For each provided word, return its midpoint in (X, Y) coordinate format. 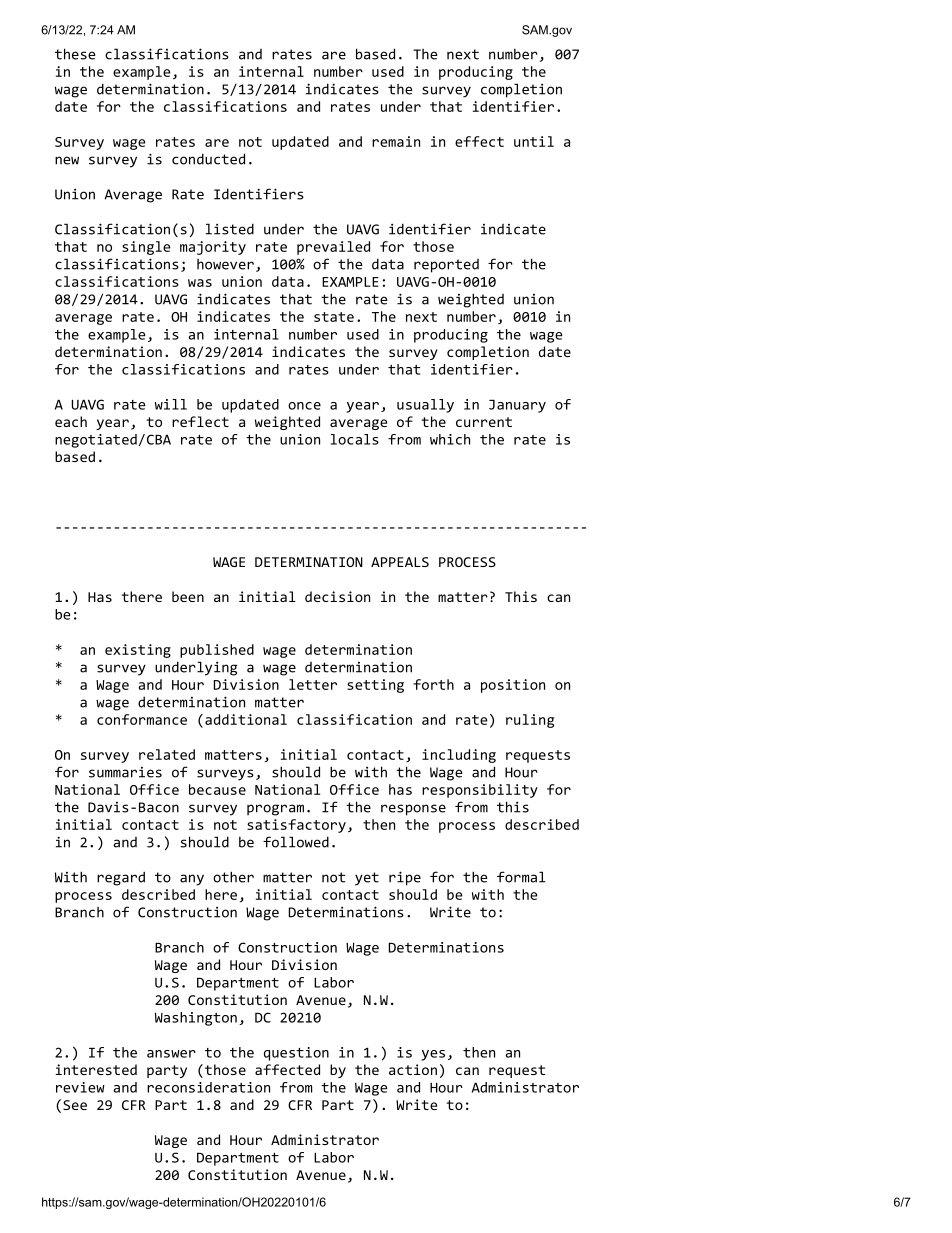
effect (479, 141)
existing (138, 651)
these (75, 54)
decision (337, 596)
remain (396, 141)
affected (287, 1069)
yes (433, 1055)
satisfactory (296, 826)
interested (96, 1069)
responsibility (480, 791)
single (146, 248)
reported (446, 266)
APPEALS (400, 562)
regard (121, 878)
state (334, 317)
